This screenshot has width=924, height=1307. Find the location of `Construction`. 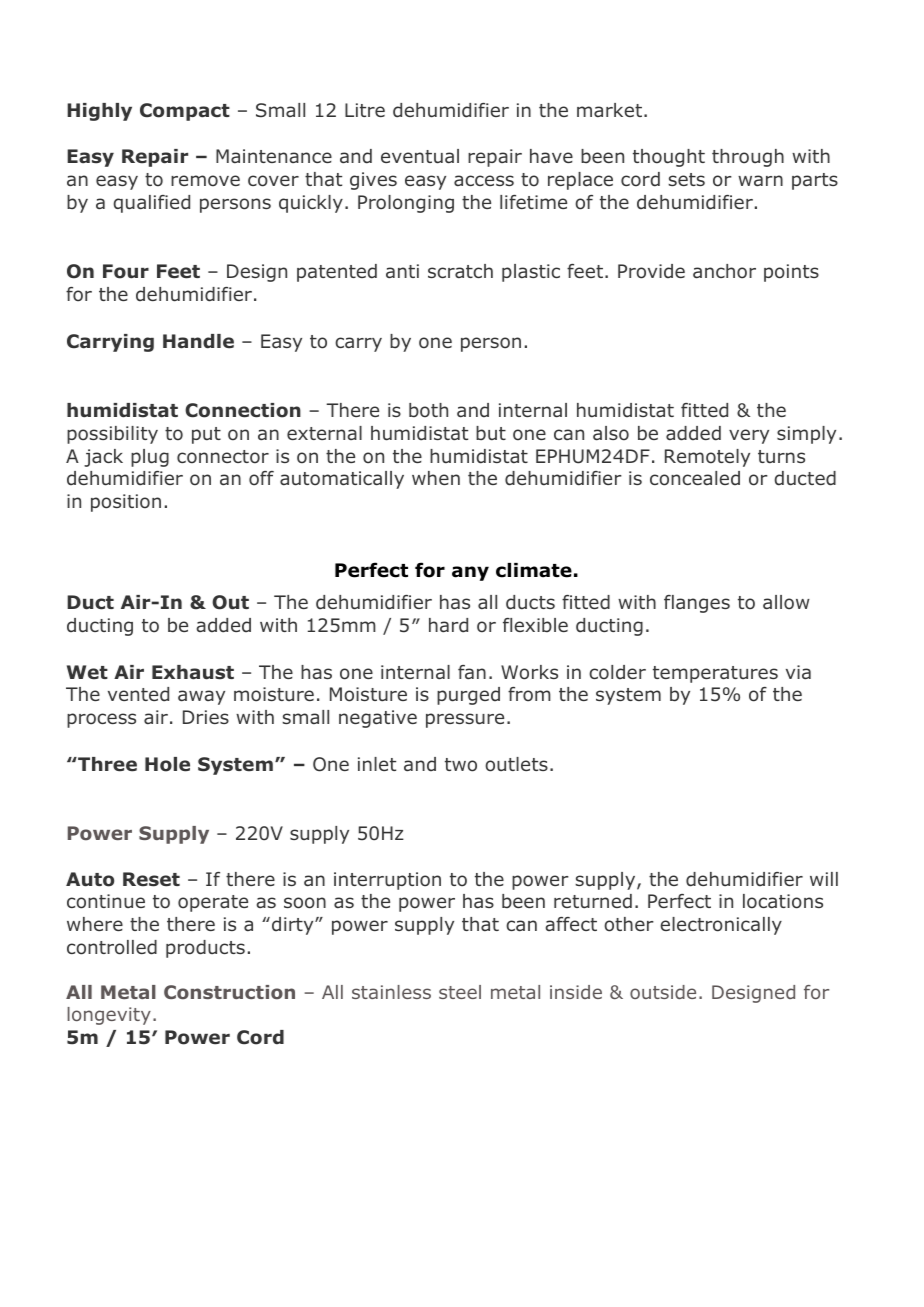

Construction is located at coordinates (229, 992).
